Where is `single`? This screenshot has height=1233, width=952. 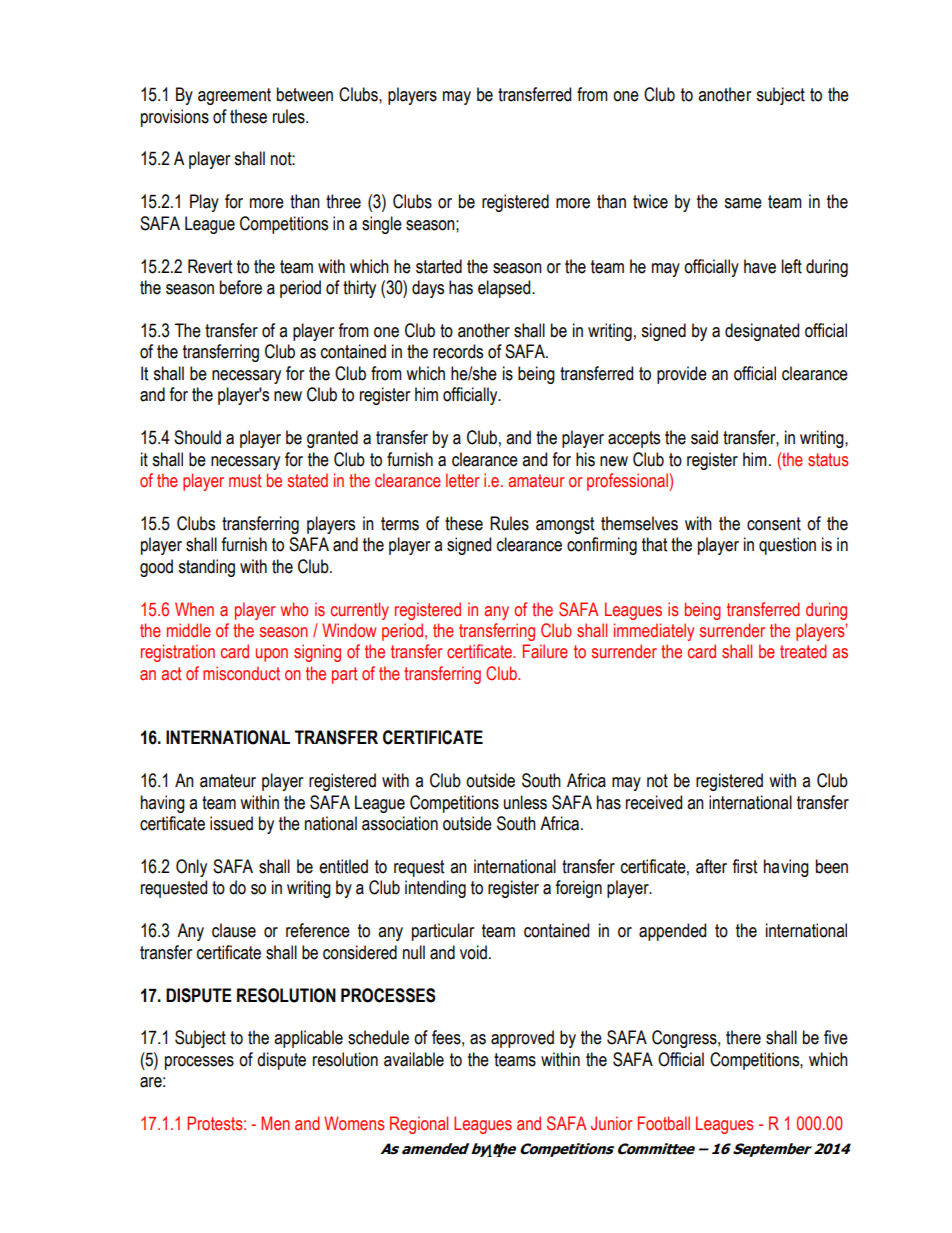
single is located at coordinates (382, 225).
